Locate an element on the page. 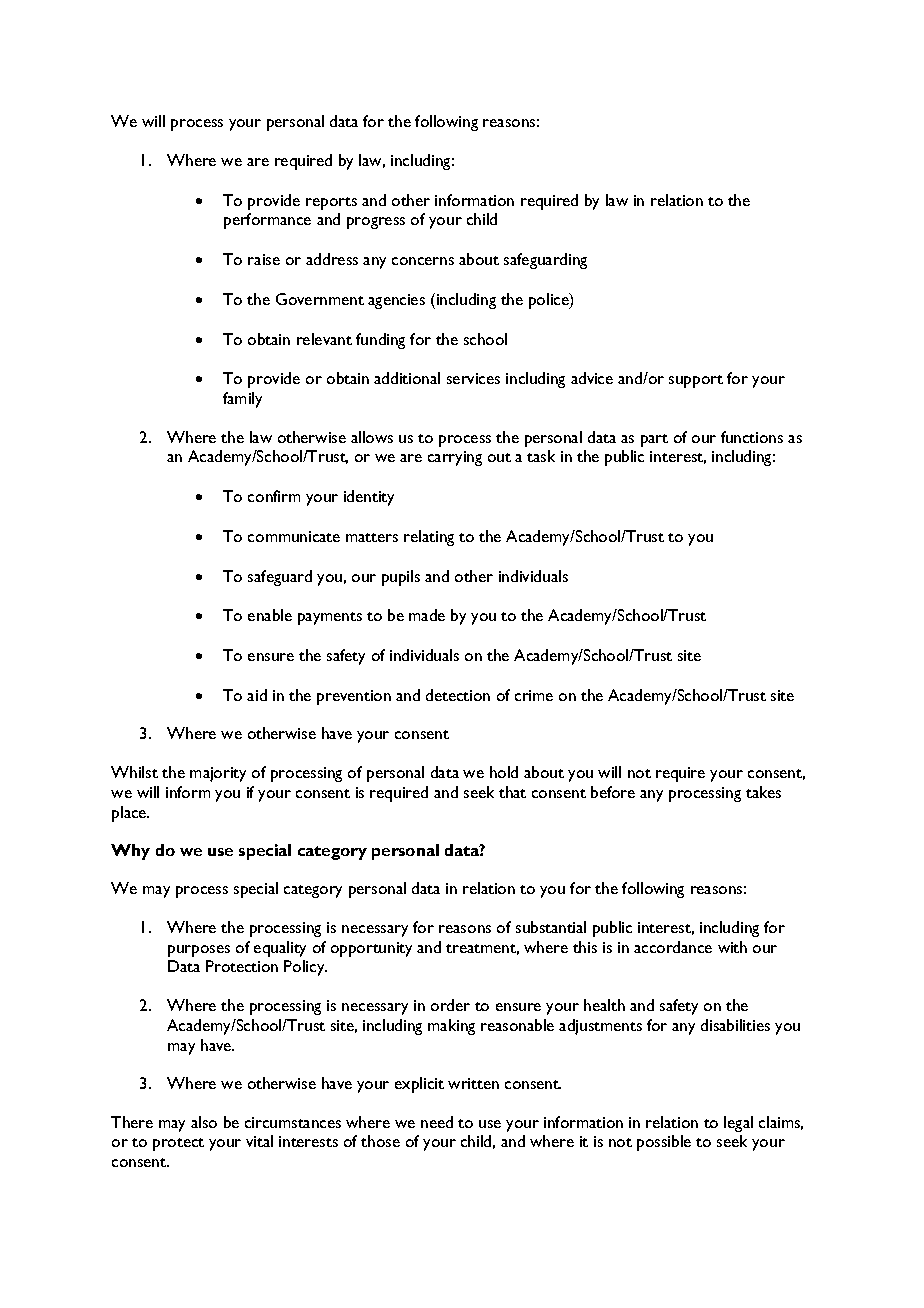 The width and height of the image is (924, 1308). need is located at coordinates (437, 1122).
